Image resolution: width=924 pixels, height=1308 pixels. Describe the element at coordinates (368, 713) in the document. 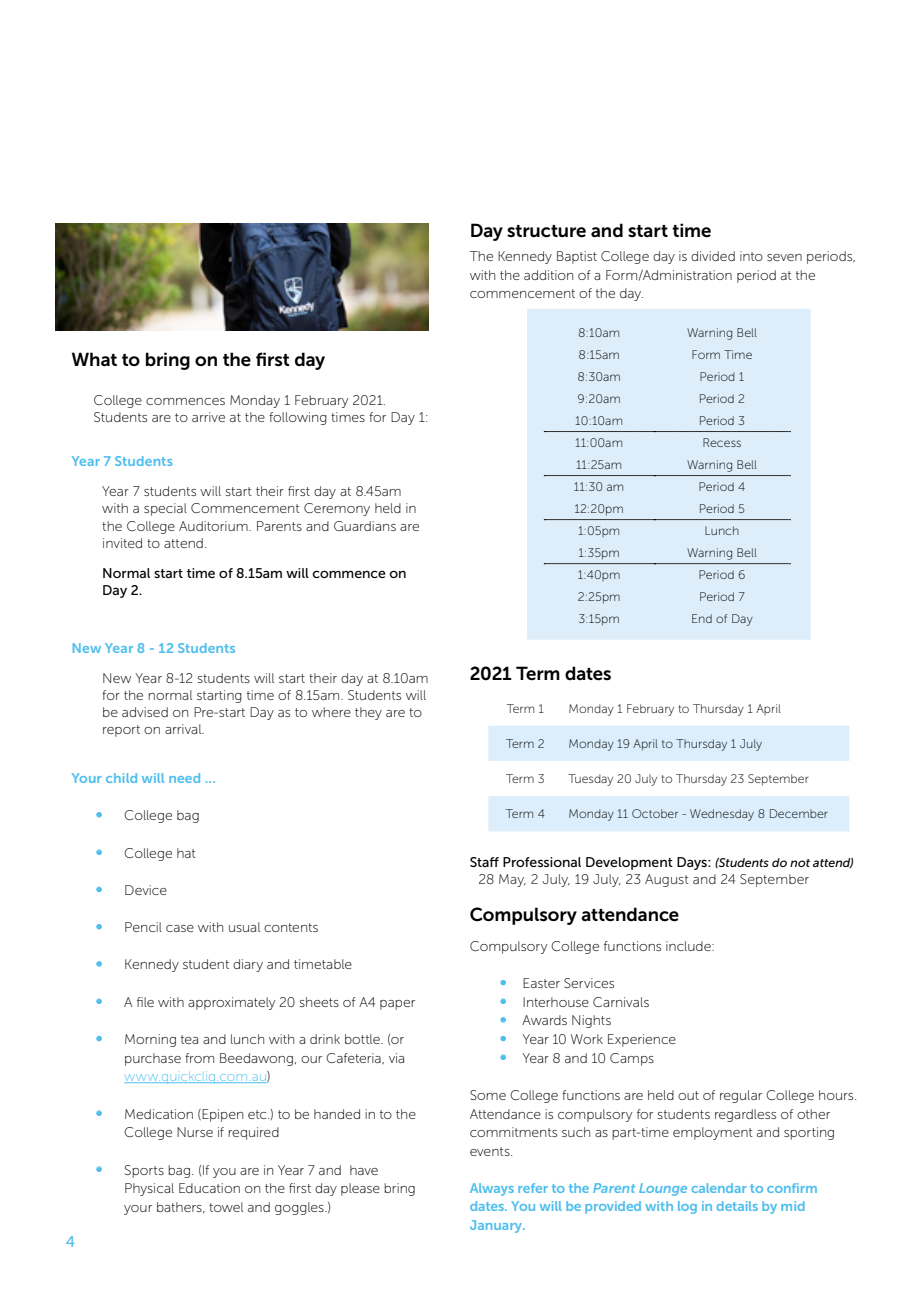

I see `they` at that location.
